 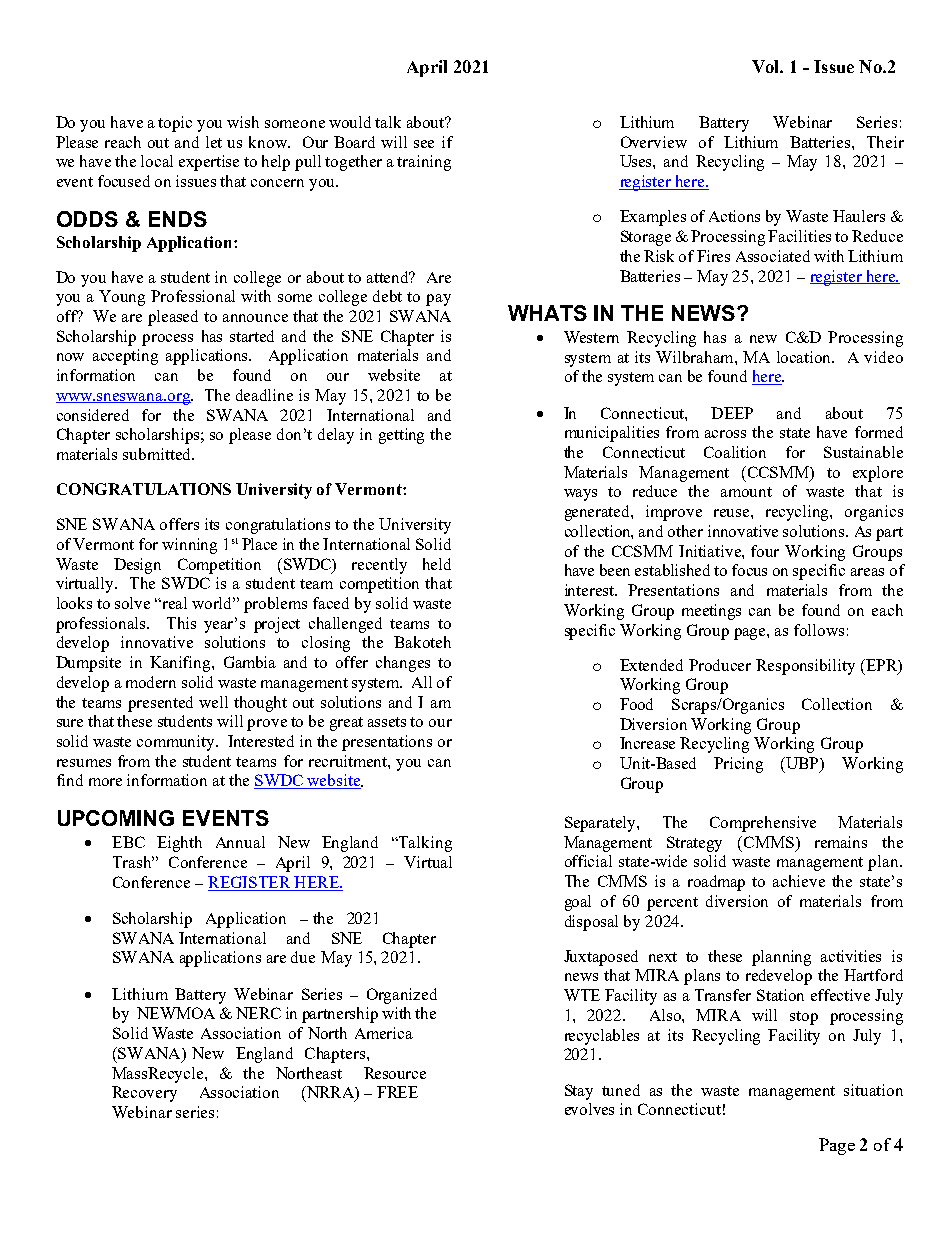 What do you see at coordinates (424, 144) in the screenshot?
I see `see` at bounding box center [424, 144].
